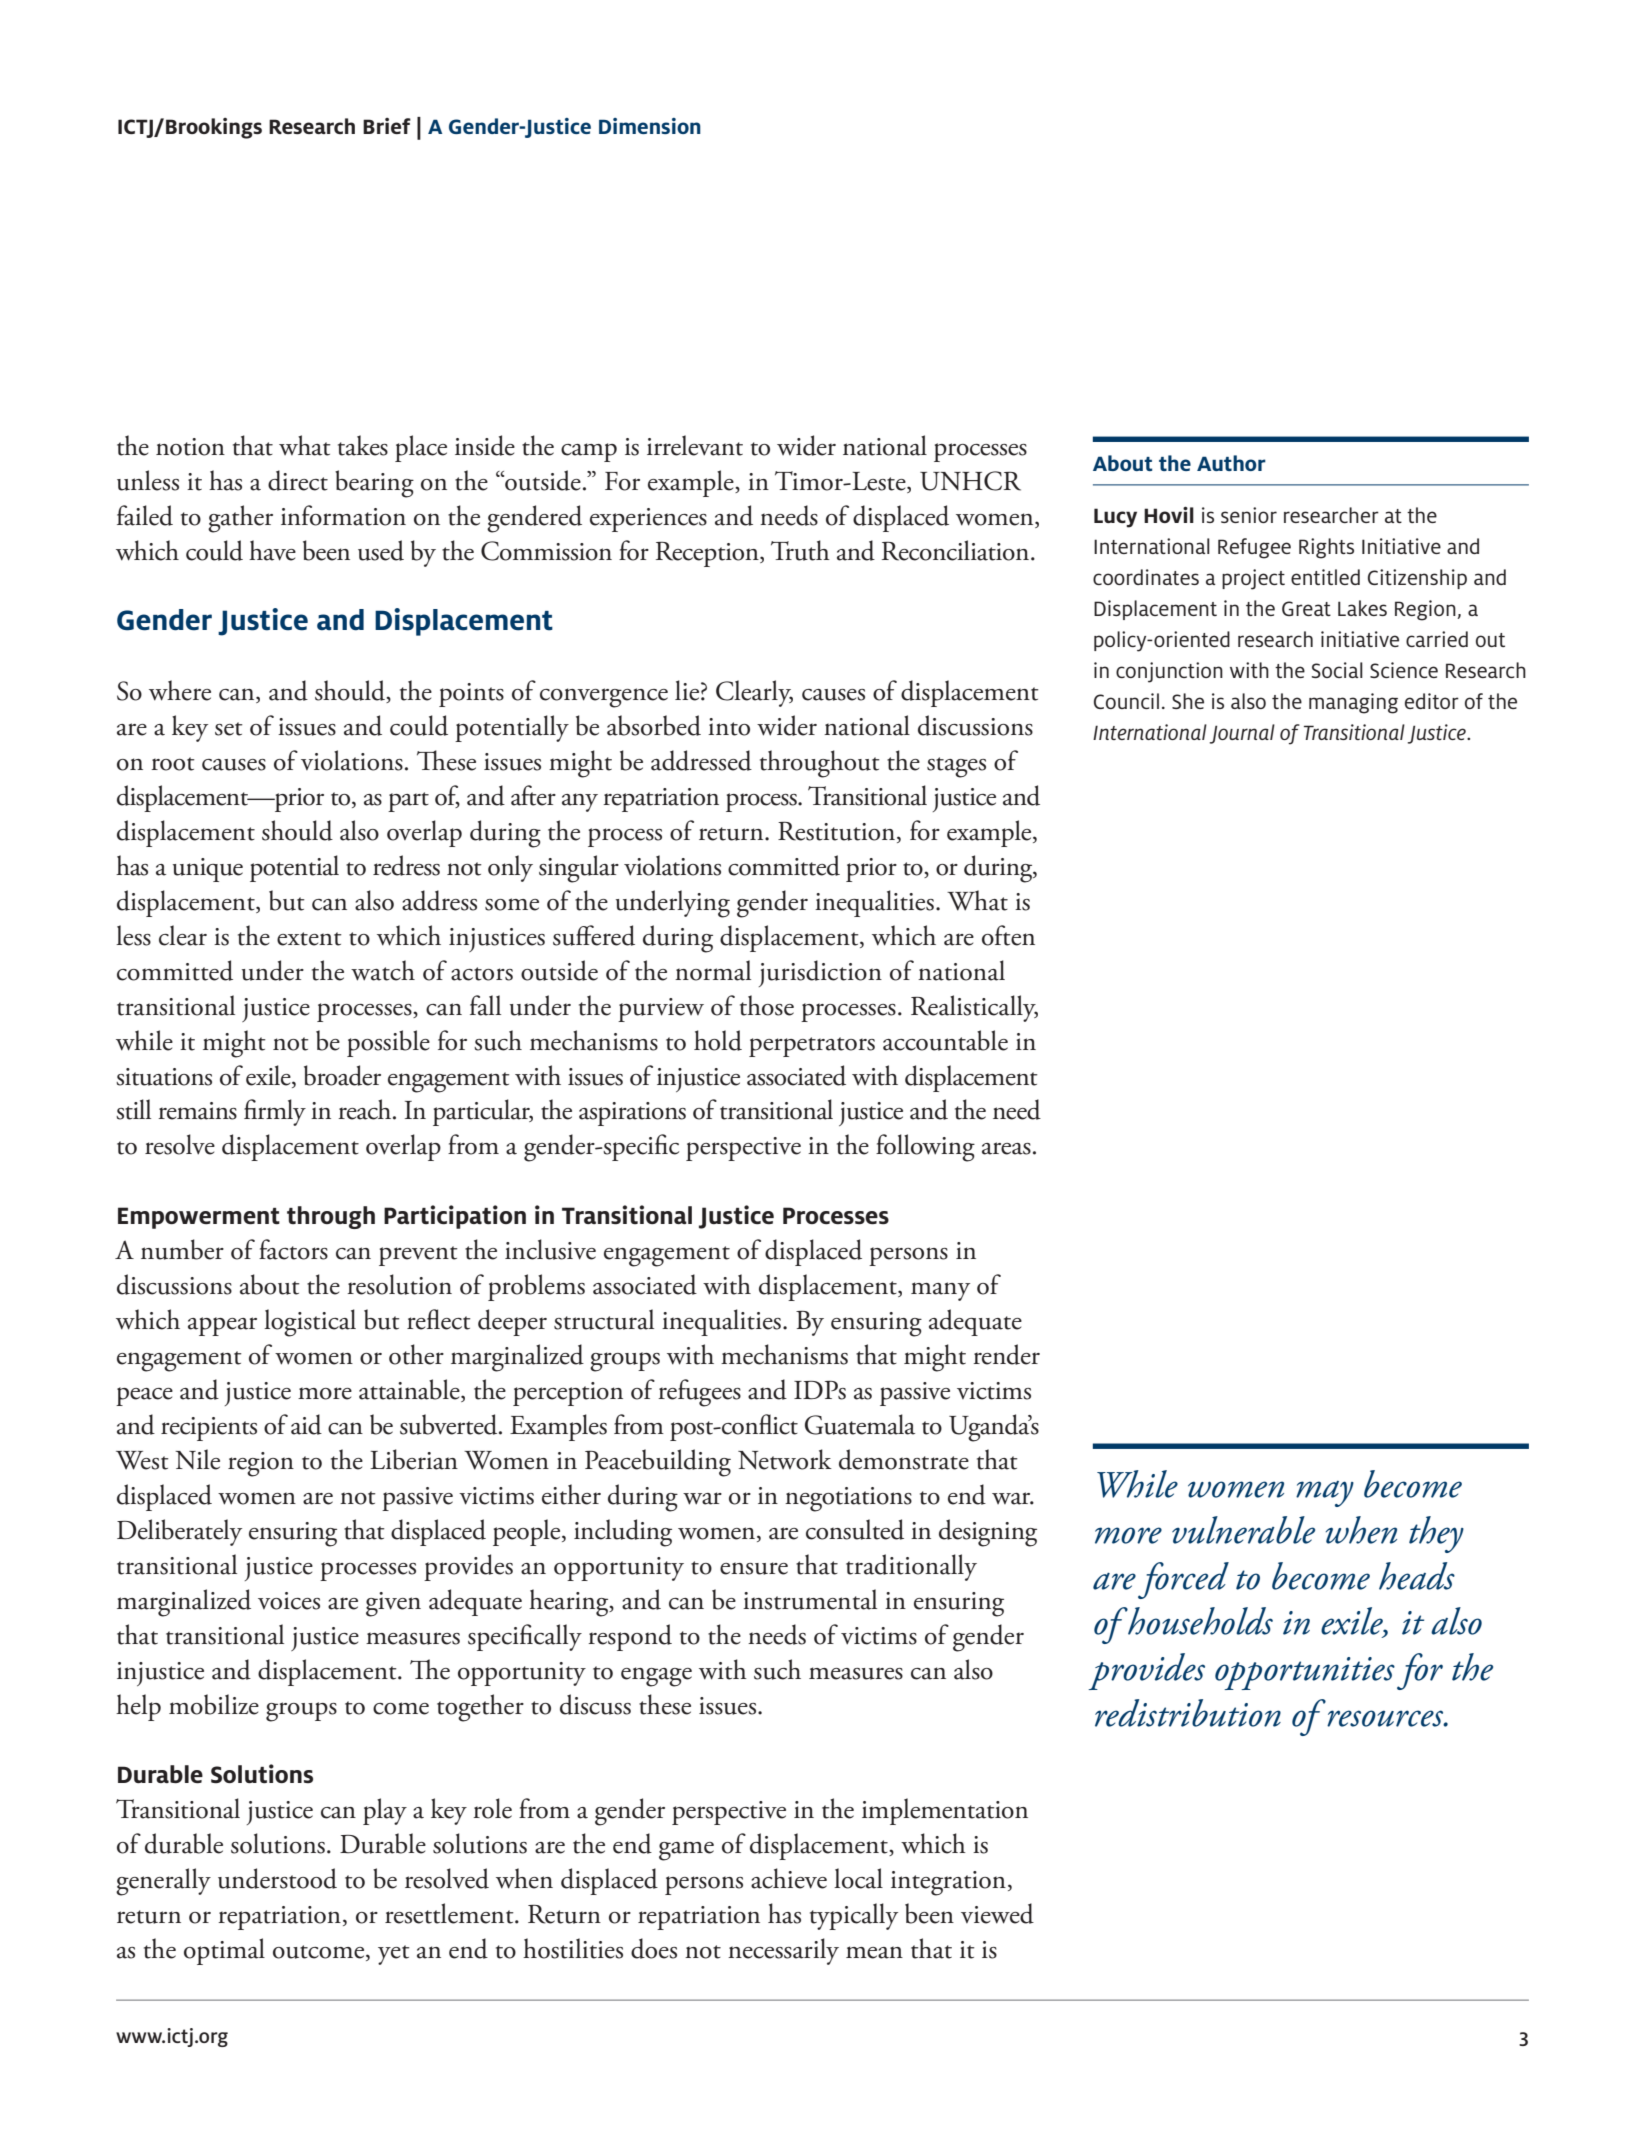  What do you see at coordinates (812, 1047) in the document?
I see `perpetrators` at bounding box center [812, 1047].
